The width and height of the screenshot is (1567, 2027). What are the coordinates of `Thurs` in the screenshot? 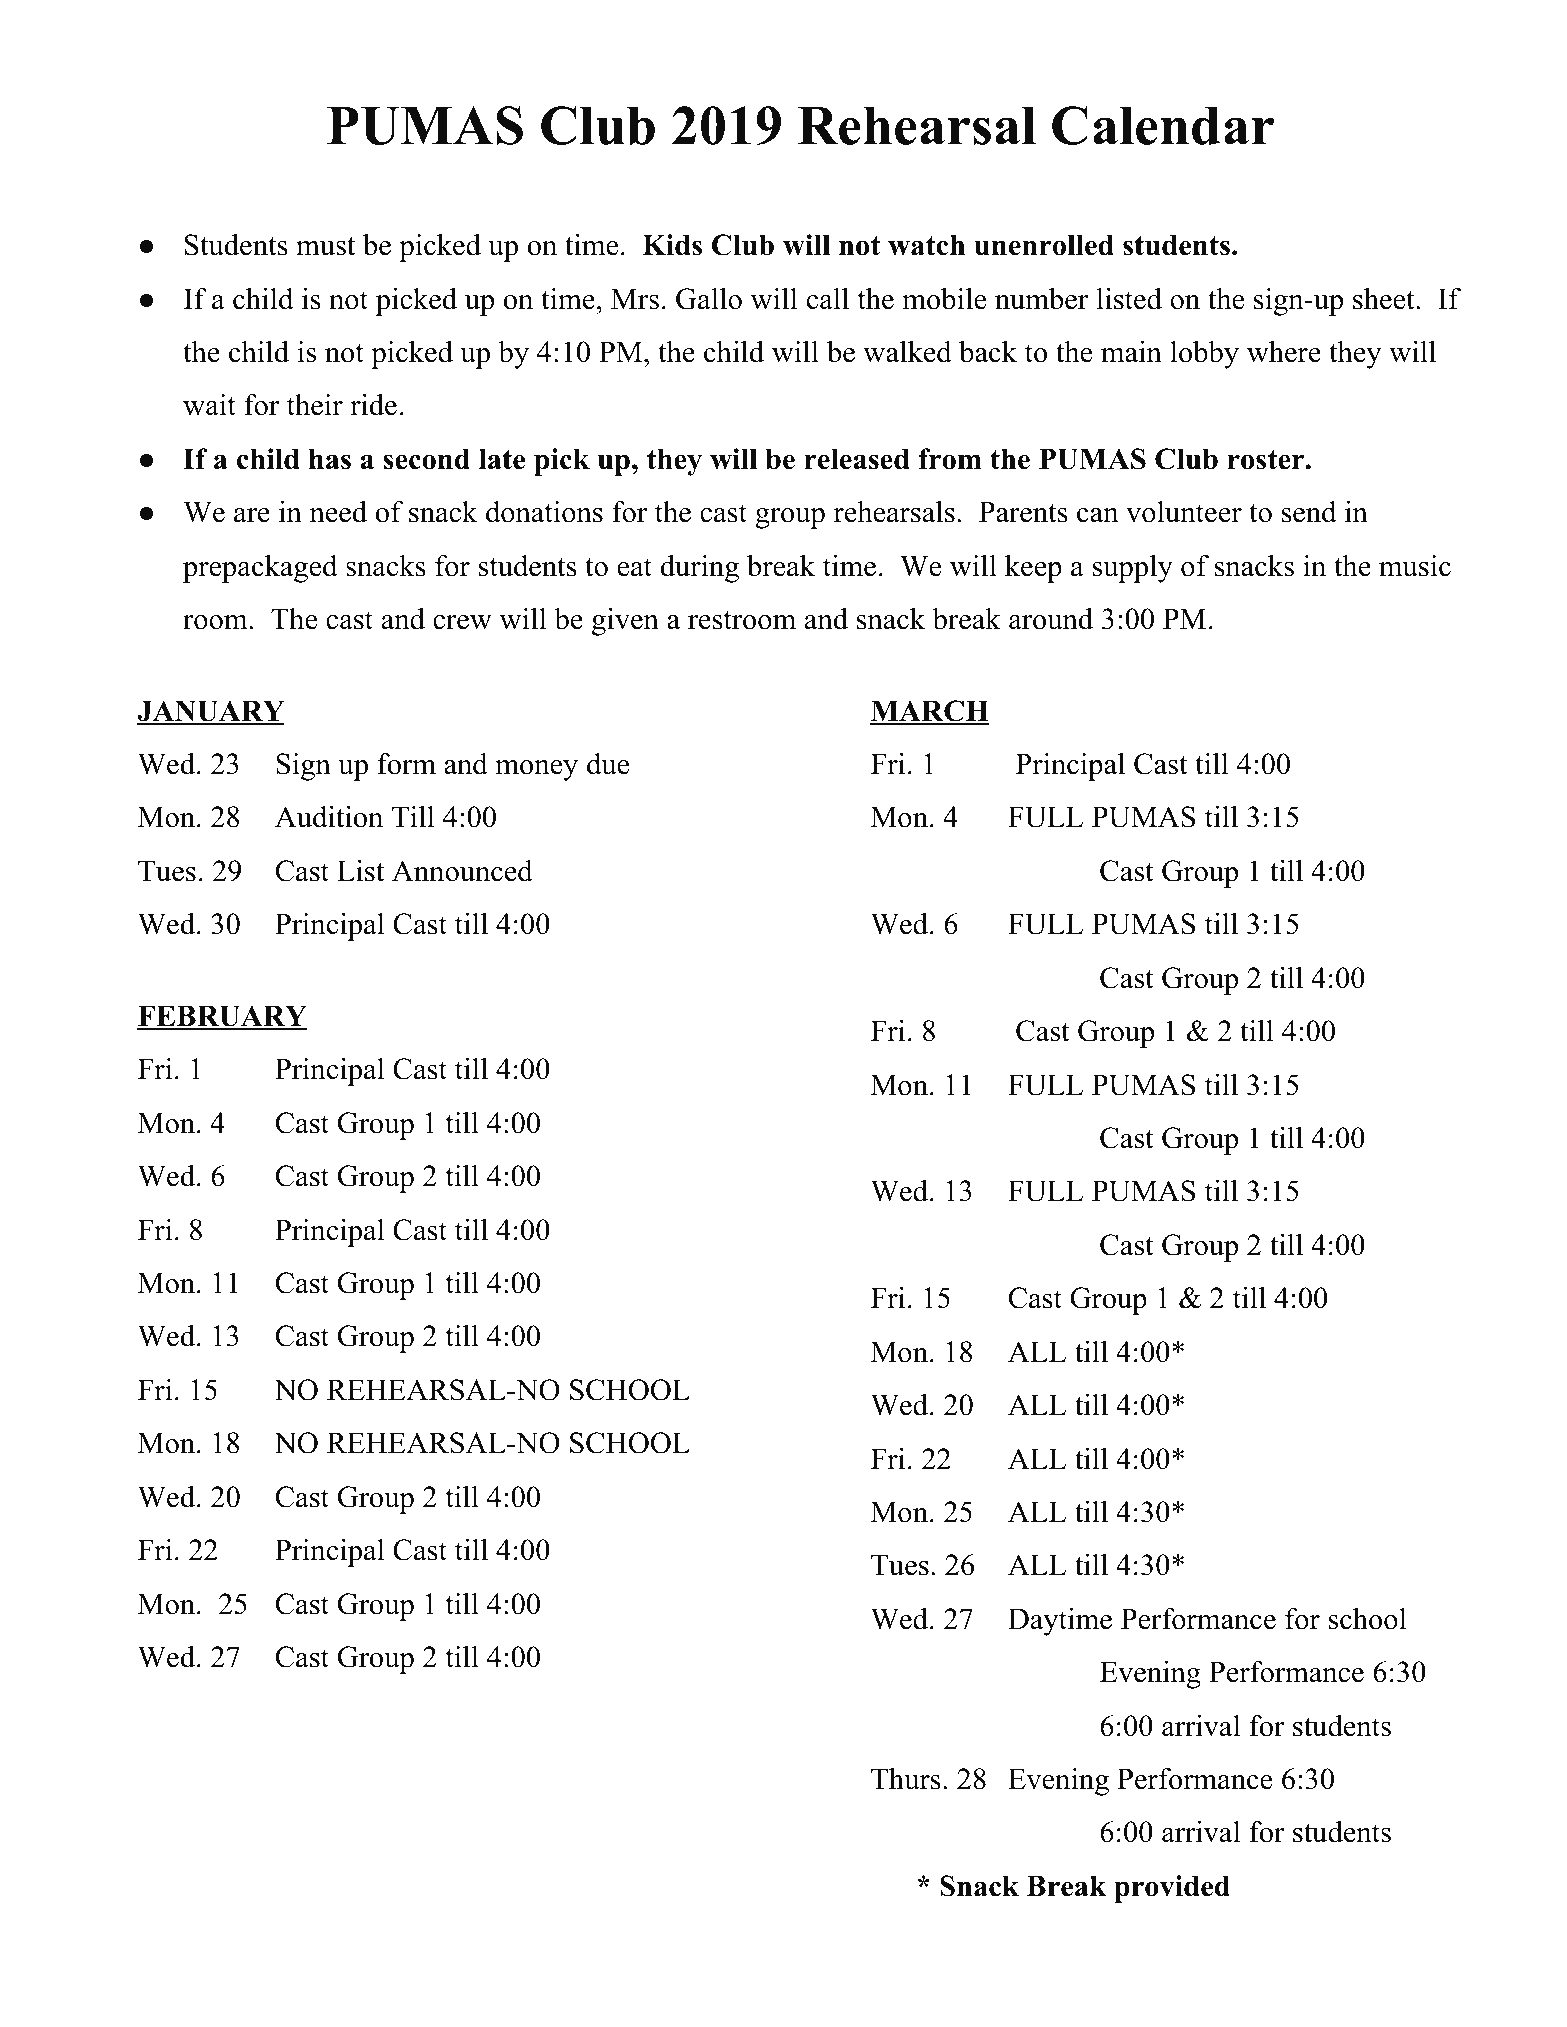 It's located at (906, 1779).
